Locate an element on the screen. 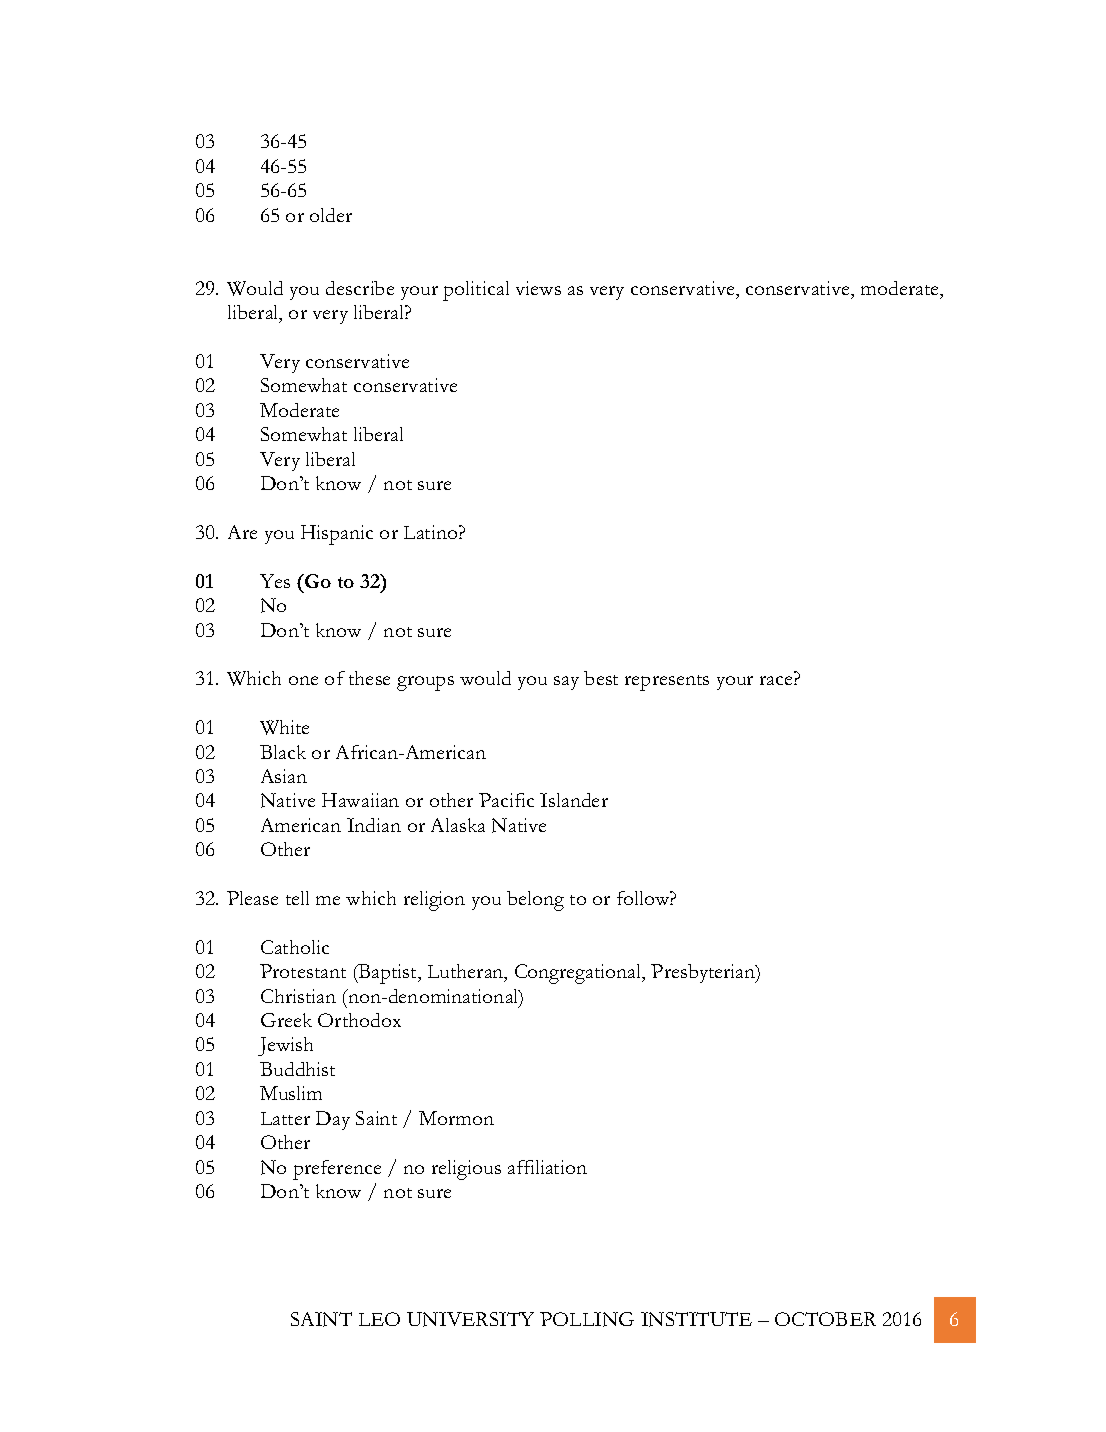 The height and width of the screenshot is (1432, 1106). political is located at coordinates (476, 291).
